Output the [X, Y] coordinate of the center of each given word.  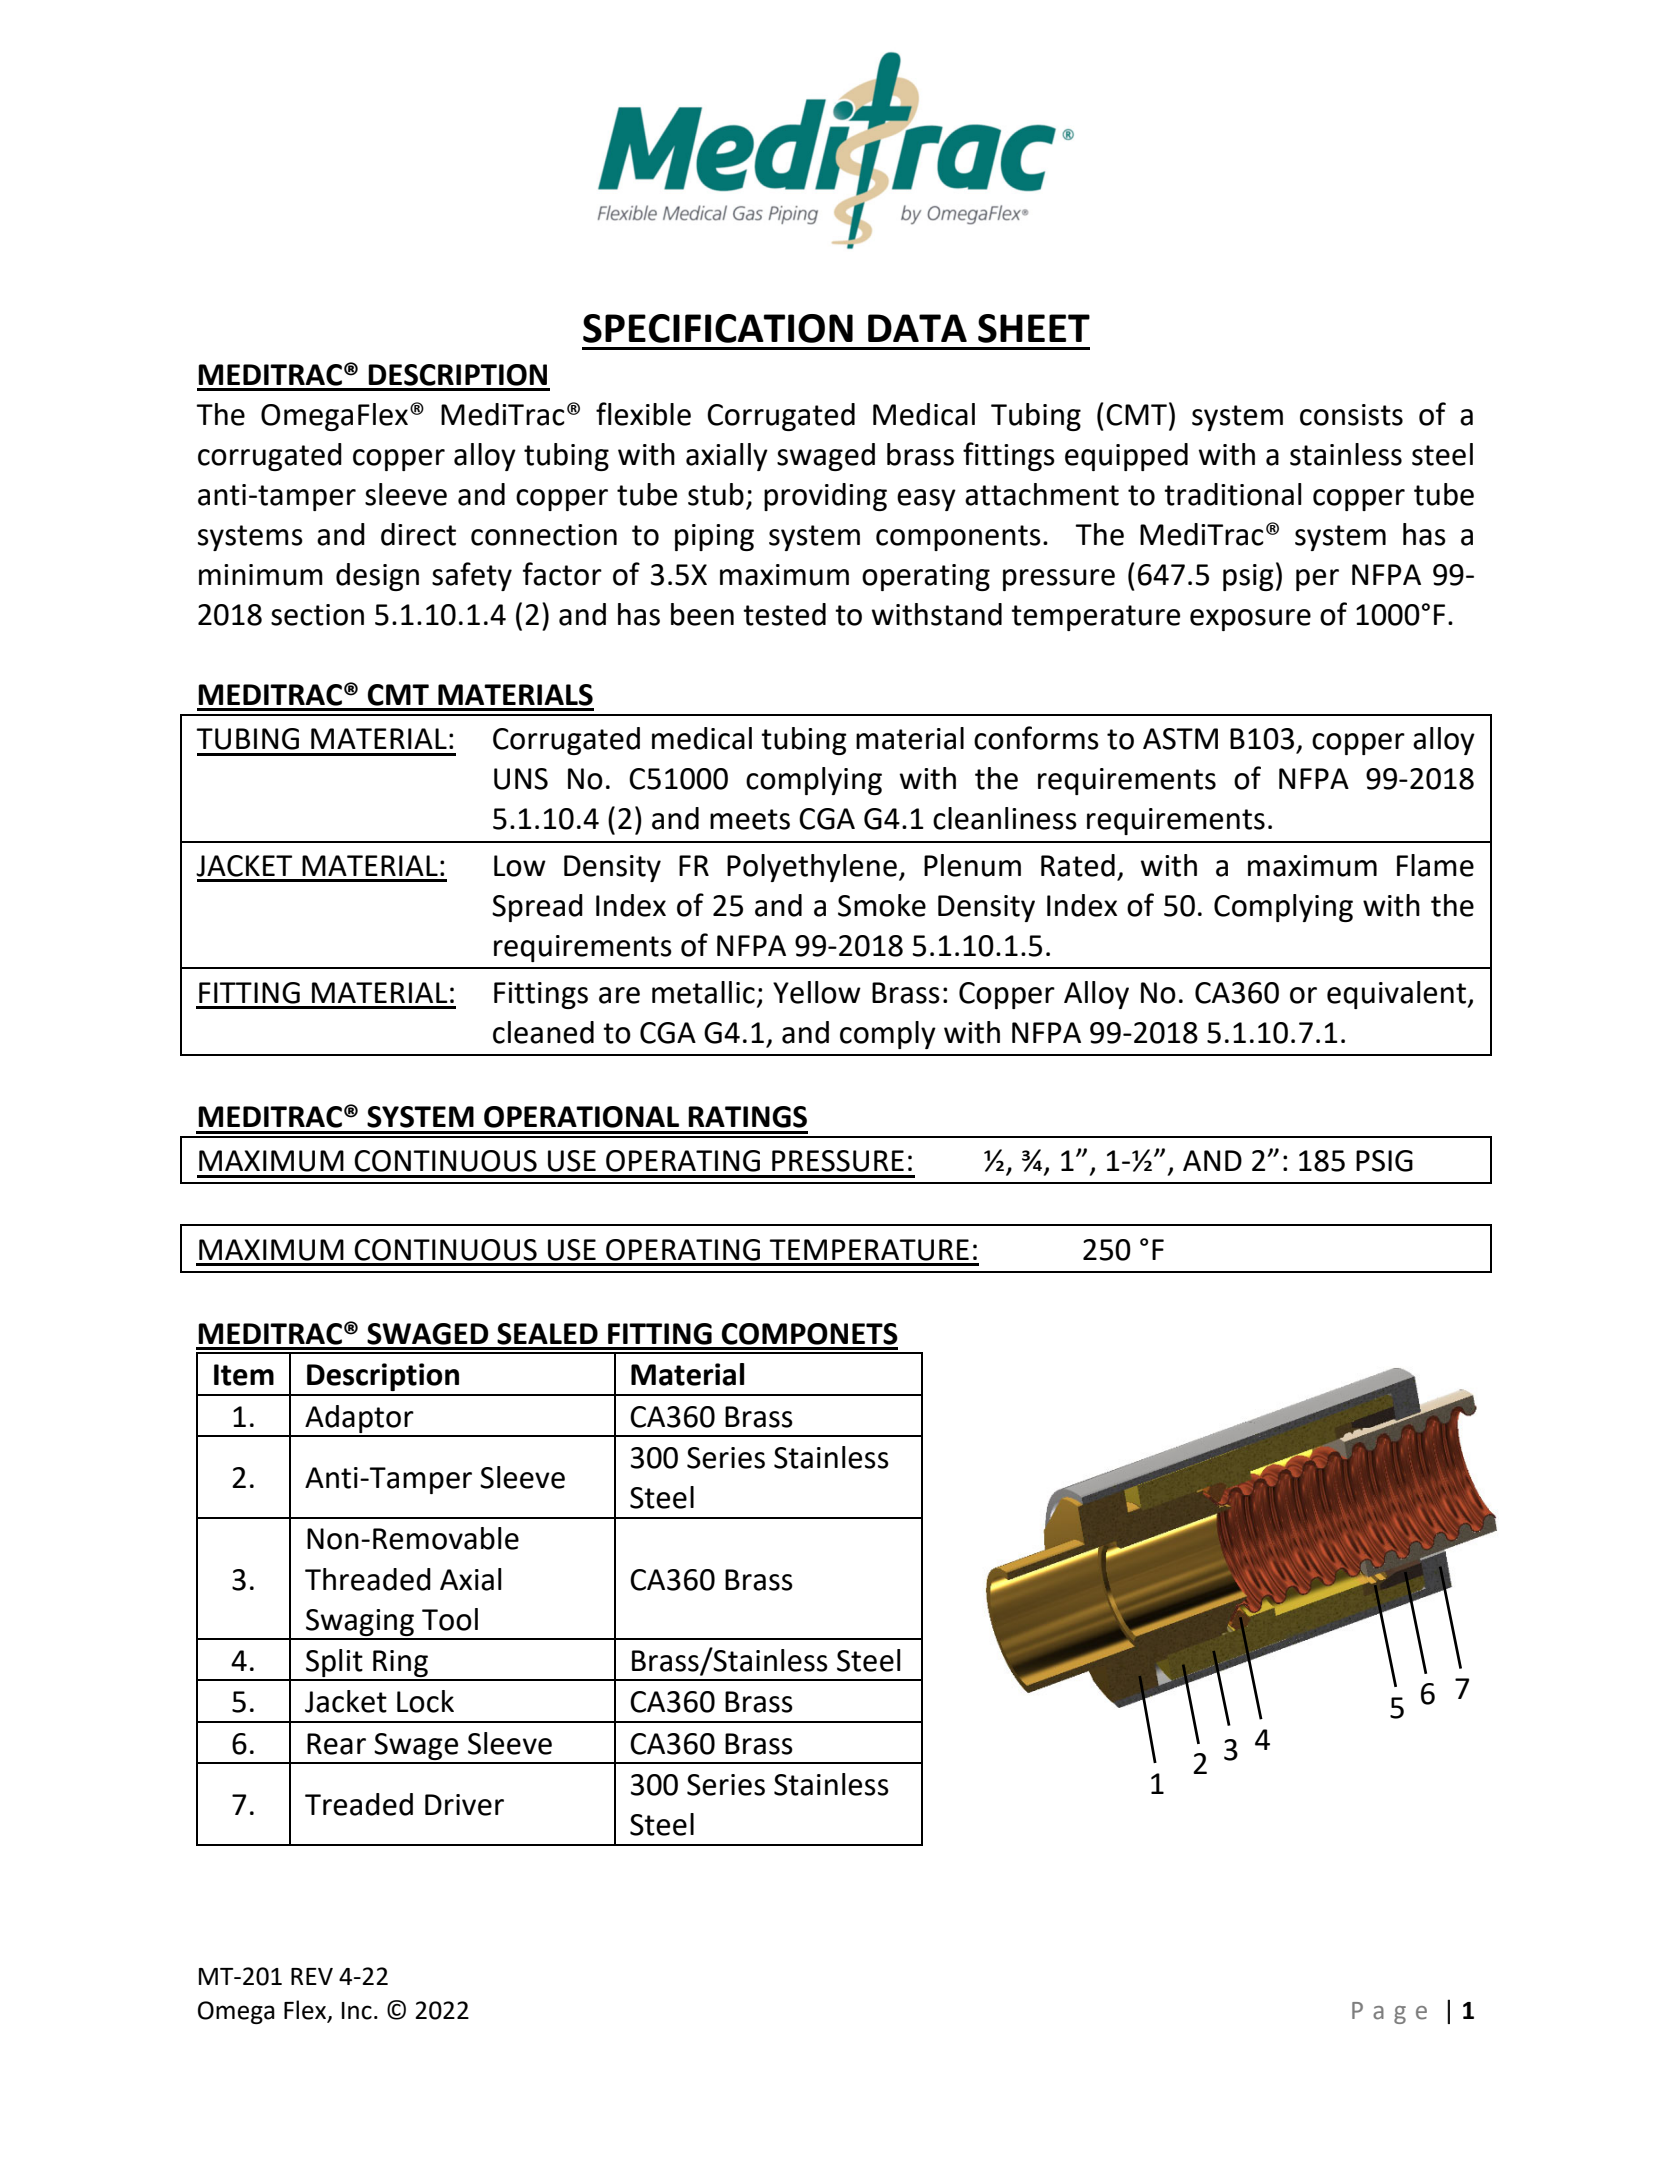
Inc [357, 2011]
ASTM [1180, 739]
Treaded [359, 1804]
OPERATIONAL [581, 1117]
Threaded [368, 1579]
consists [1351, 415]
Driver [464, 1805]
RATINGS [747, 1117]
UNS [521, 779]
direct [418, 534]
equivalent [1397, 995]
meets [750, 819]
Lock [425, 1701]
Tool [450, 1619]
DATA [917, 328]
